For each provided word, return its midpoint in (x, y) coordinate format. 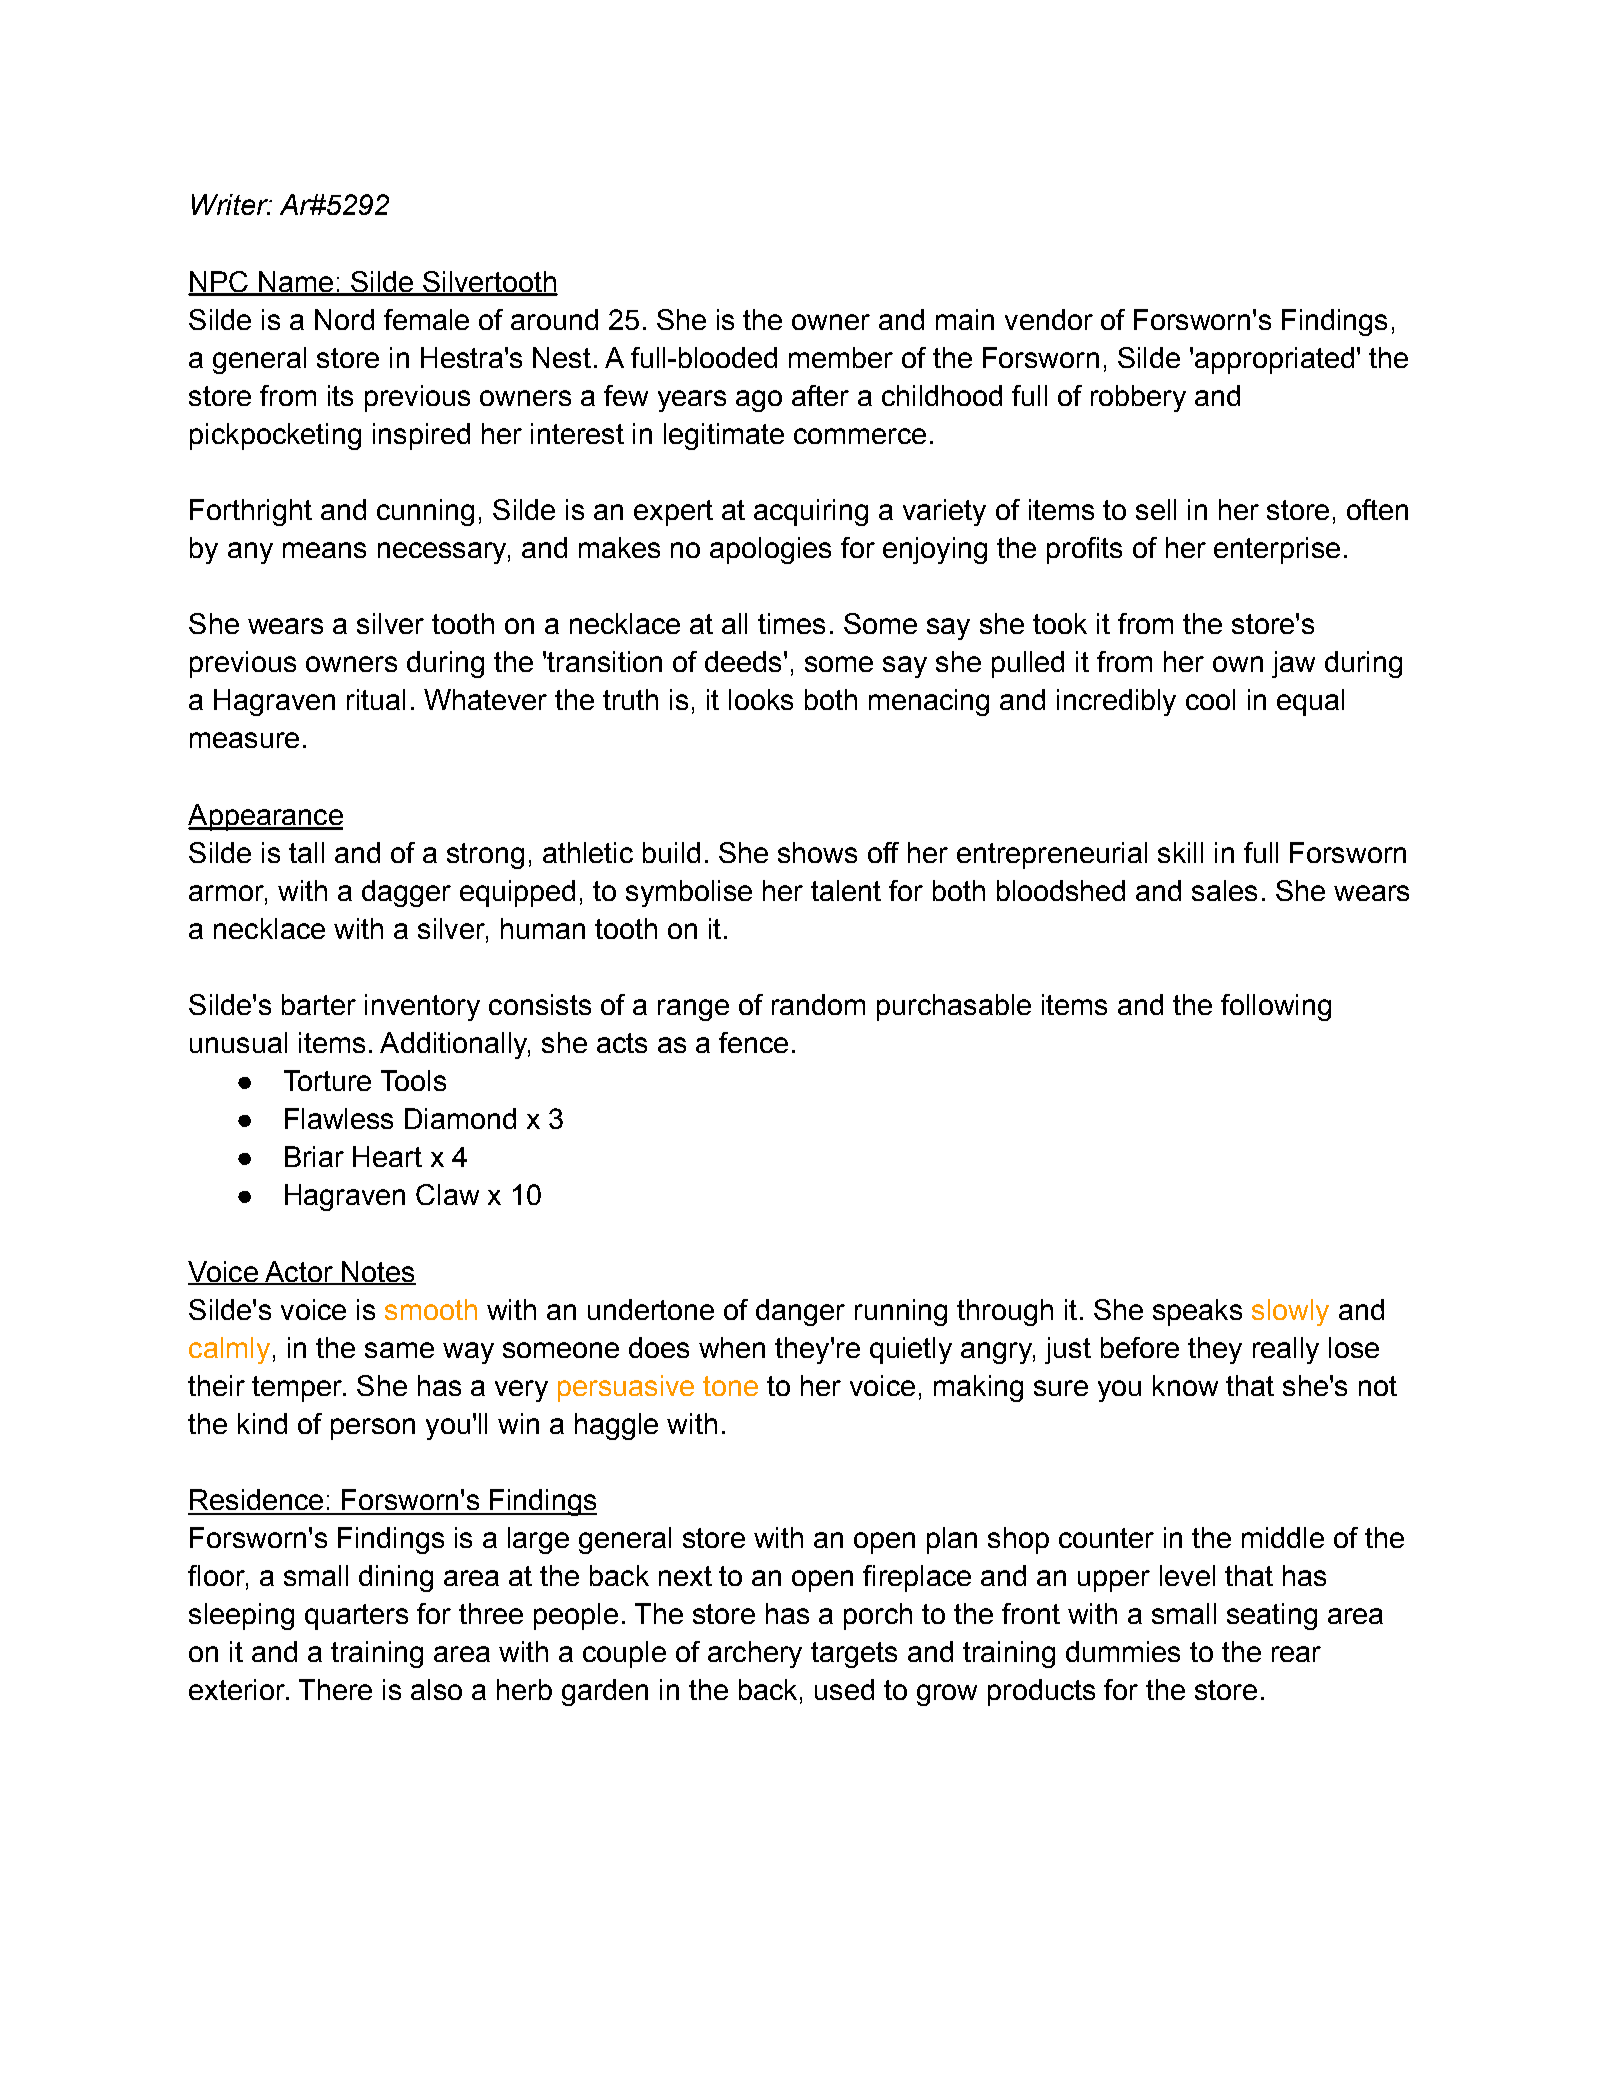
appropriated (1274, 360)
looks (761, 699)
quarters (356, 1617)
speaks (1197, 1312)
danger (800, 1312)
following (1276, 1007)
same (399, 1350)
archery (755, 1654)
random (818, 1004)
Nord (344, 319)
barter (319, 1004)
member (841, 357)
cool (1210, 699)
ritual (376, 699)
